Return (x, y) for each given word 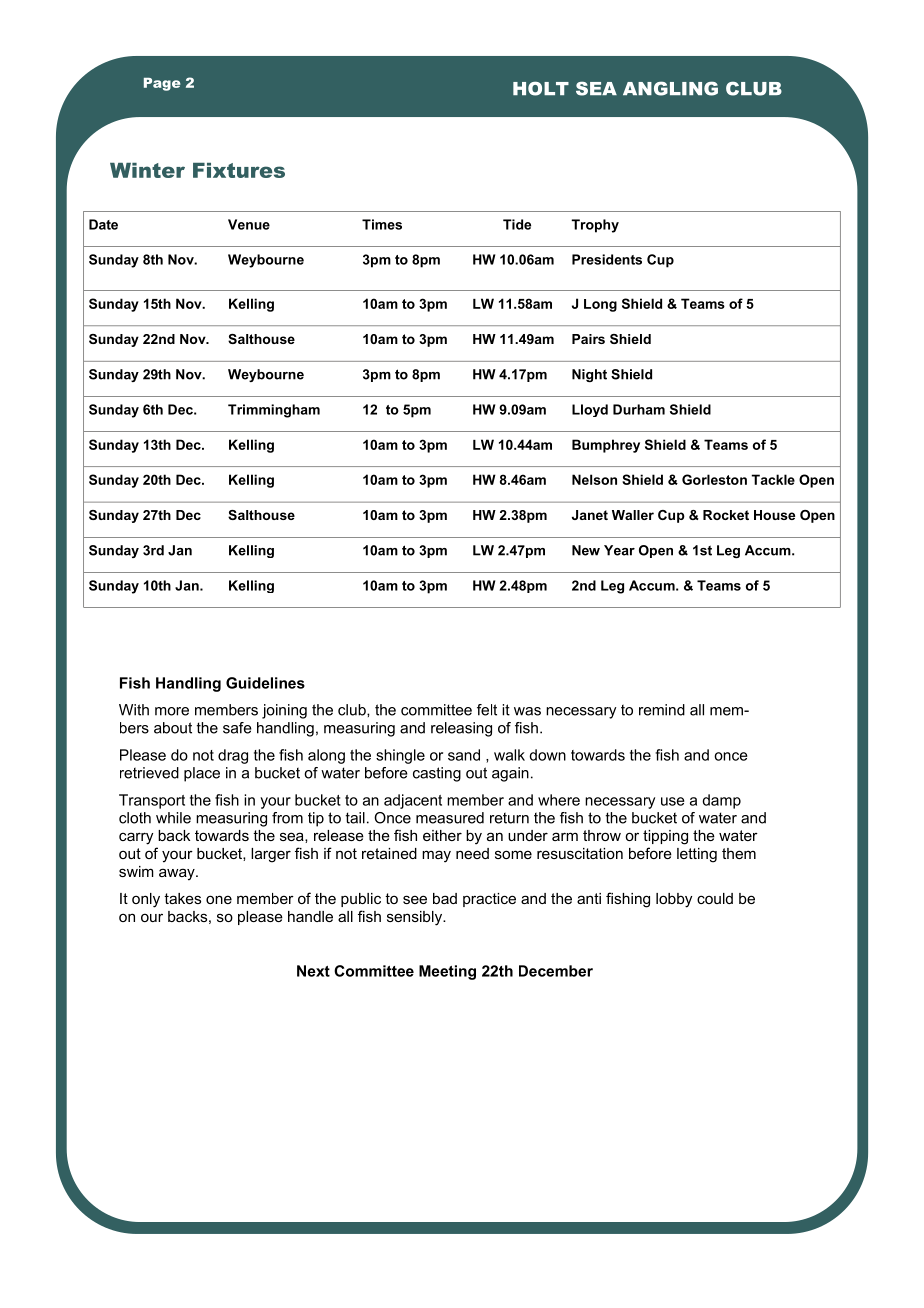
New (586, 550)
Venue (249, 224)
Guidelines (265, 683)
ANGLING (670, 88)
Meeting (447, 972)
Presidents (607, 259)
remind (662, 710)
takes (182, 898)
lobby (674, 900)
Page (162, 84)
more (172, 711)
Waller (633, 515)
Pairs (588, 339)
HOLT (541, 88)
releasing (461, 729)
